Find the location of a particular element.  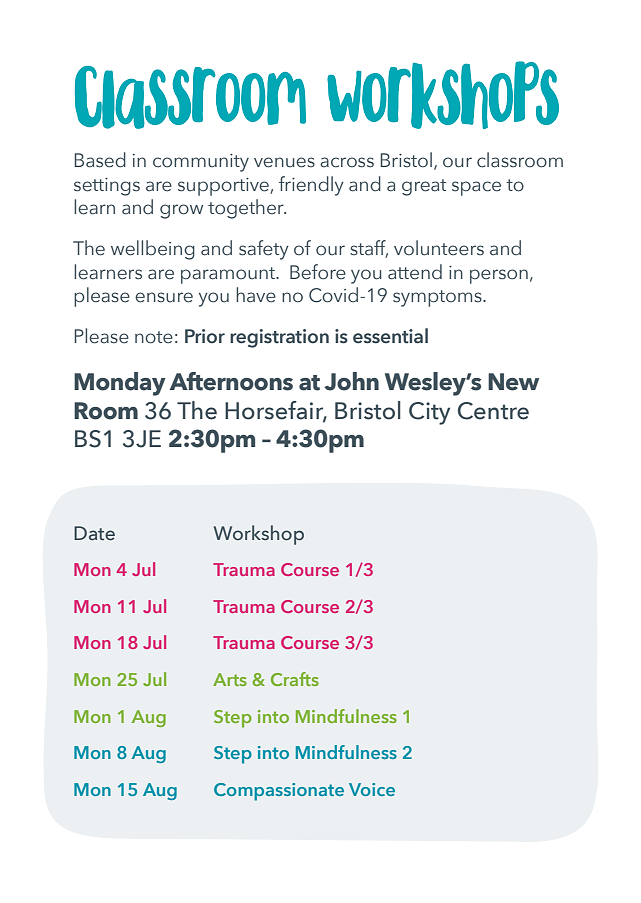

City is located at coordinates (429, 413).
